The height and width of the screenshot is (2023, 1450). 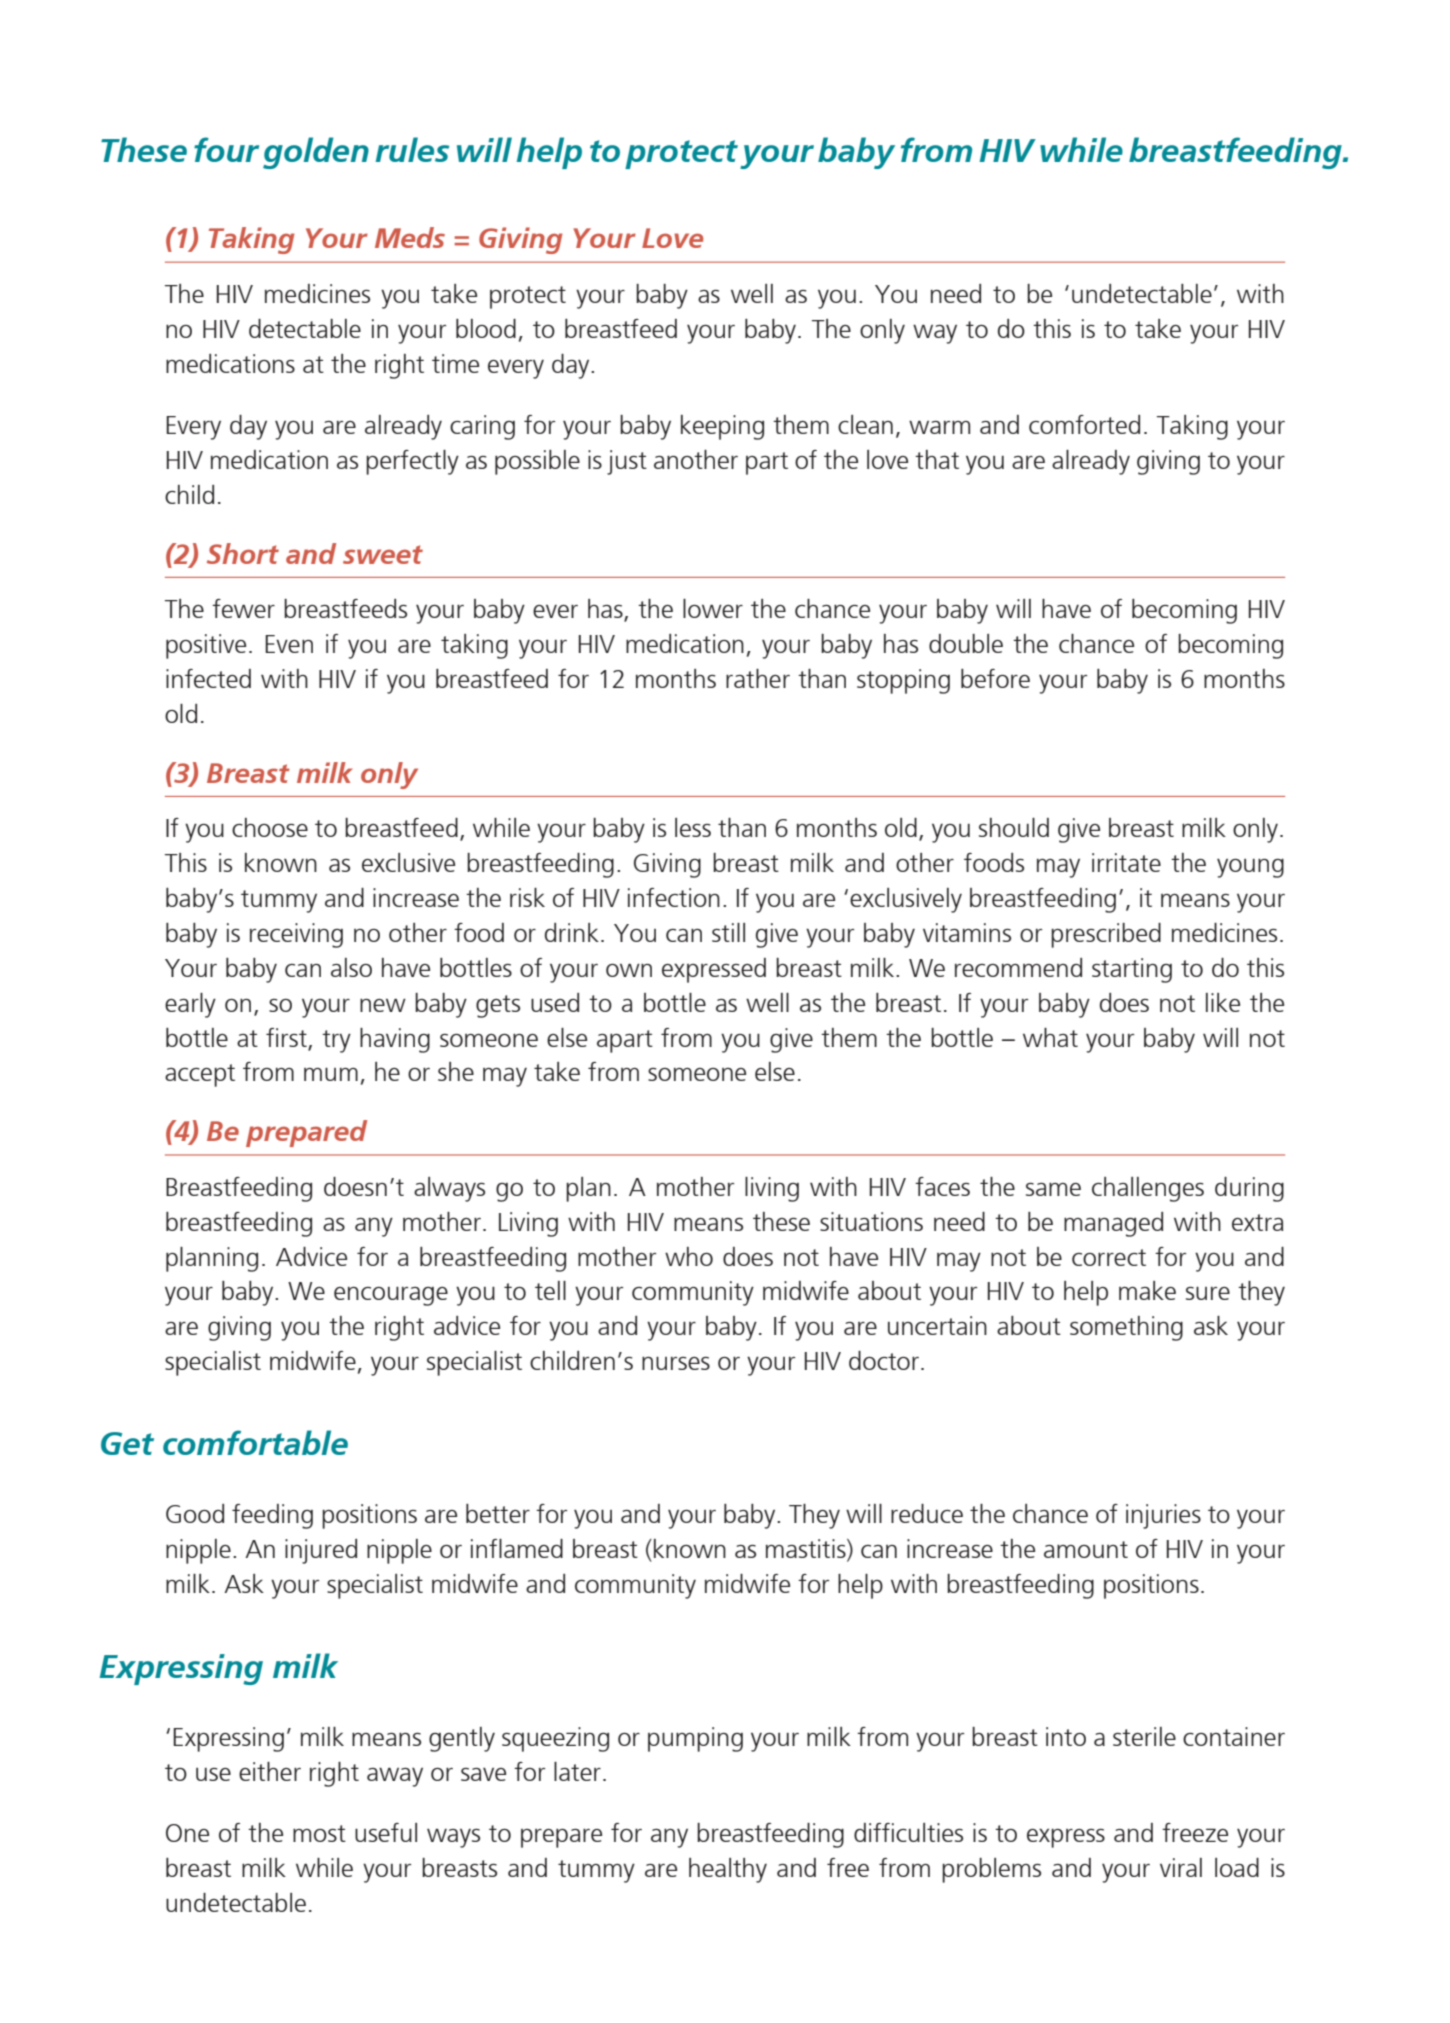 What do you see at coordinates (722, 427) in the screenshot?
I see `keeping` at bounding box center [722, 427].
